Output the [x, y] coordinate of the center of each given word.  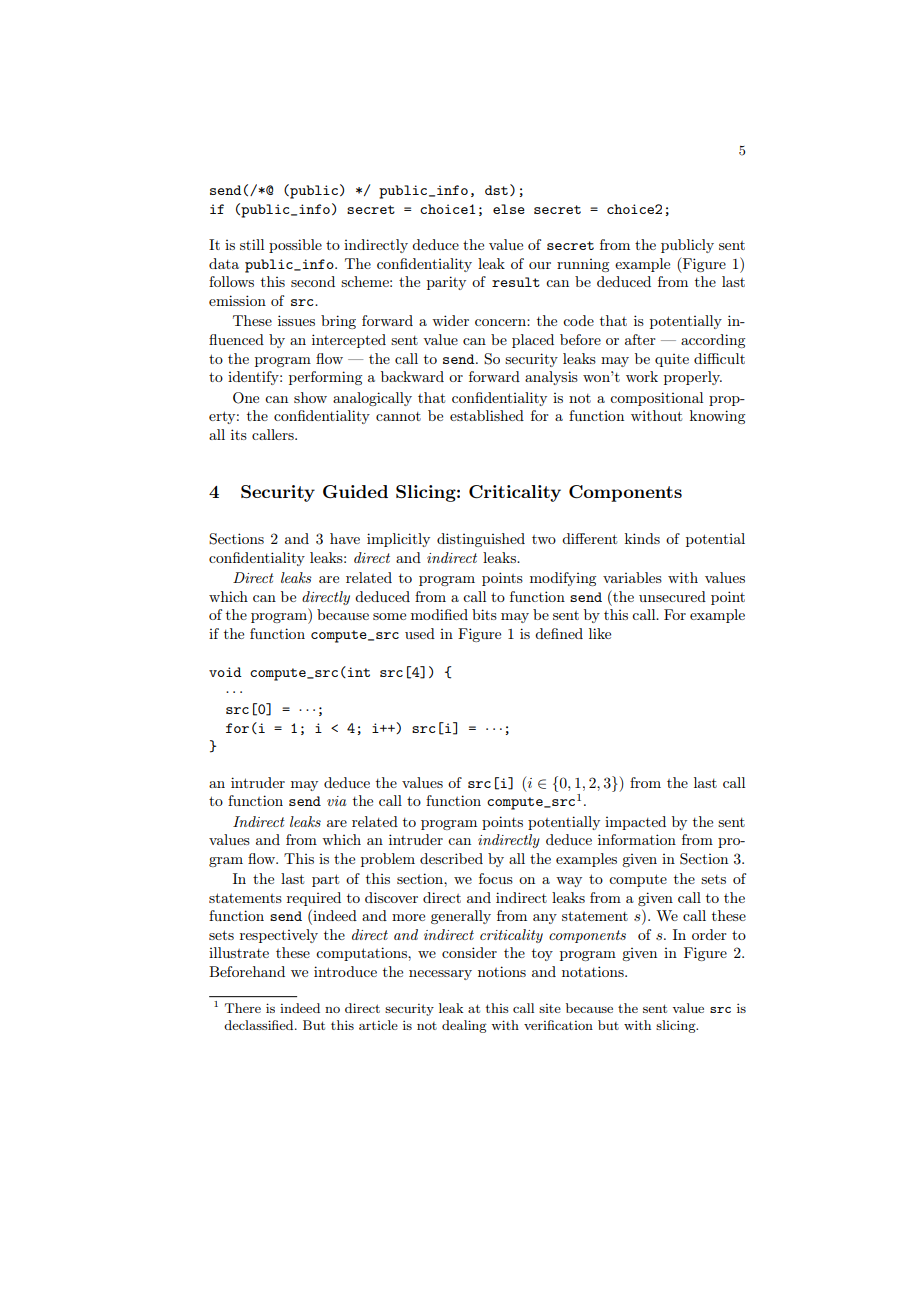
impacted [635, 823]
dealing [464, 1026]
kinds [642, 538]
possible [295, 246]
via [337, 801]
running [583, 265]
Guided [355, 492]
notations [594, 971]
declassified [260, 1025]
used [420, 633]
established [487, 415]
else [509, 209]
